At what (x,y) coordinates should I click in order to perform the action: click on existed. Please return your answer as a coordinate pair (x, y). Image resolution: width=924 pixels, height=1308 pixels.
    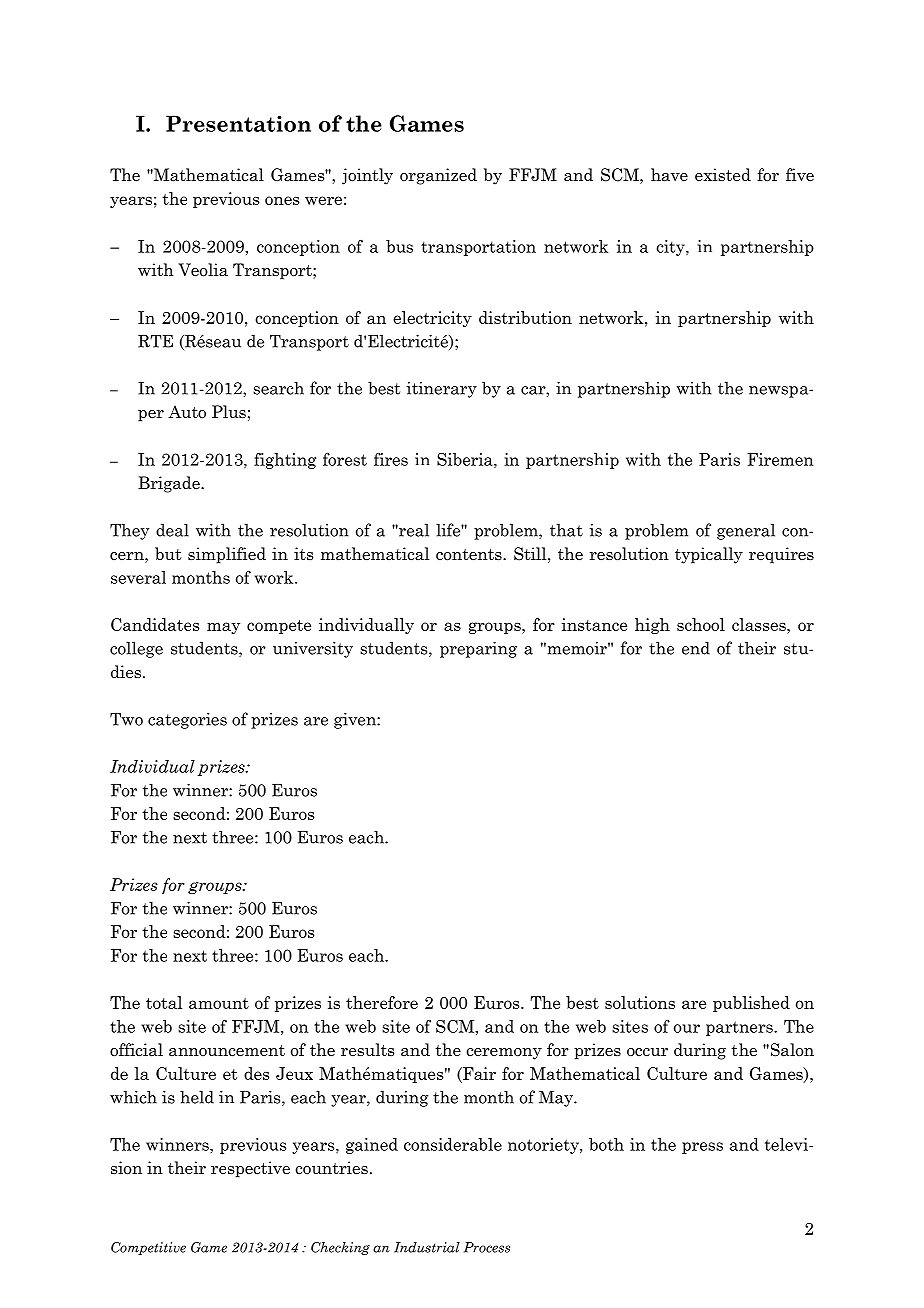
    Looking at the image, I should click on (723, 175).
